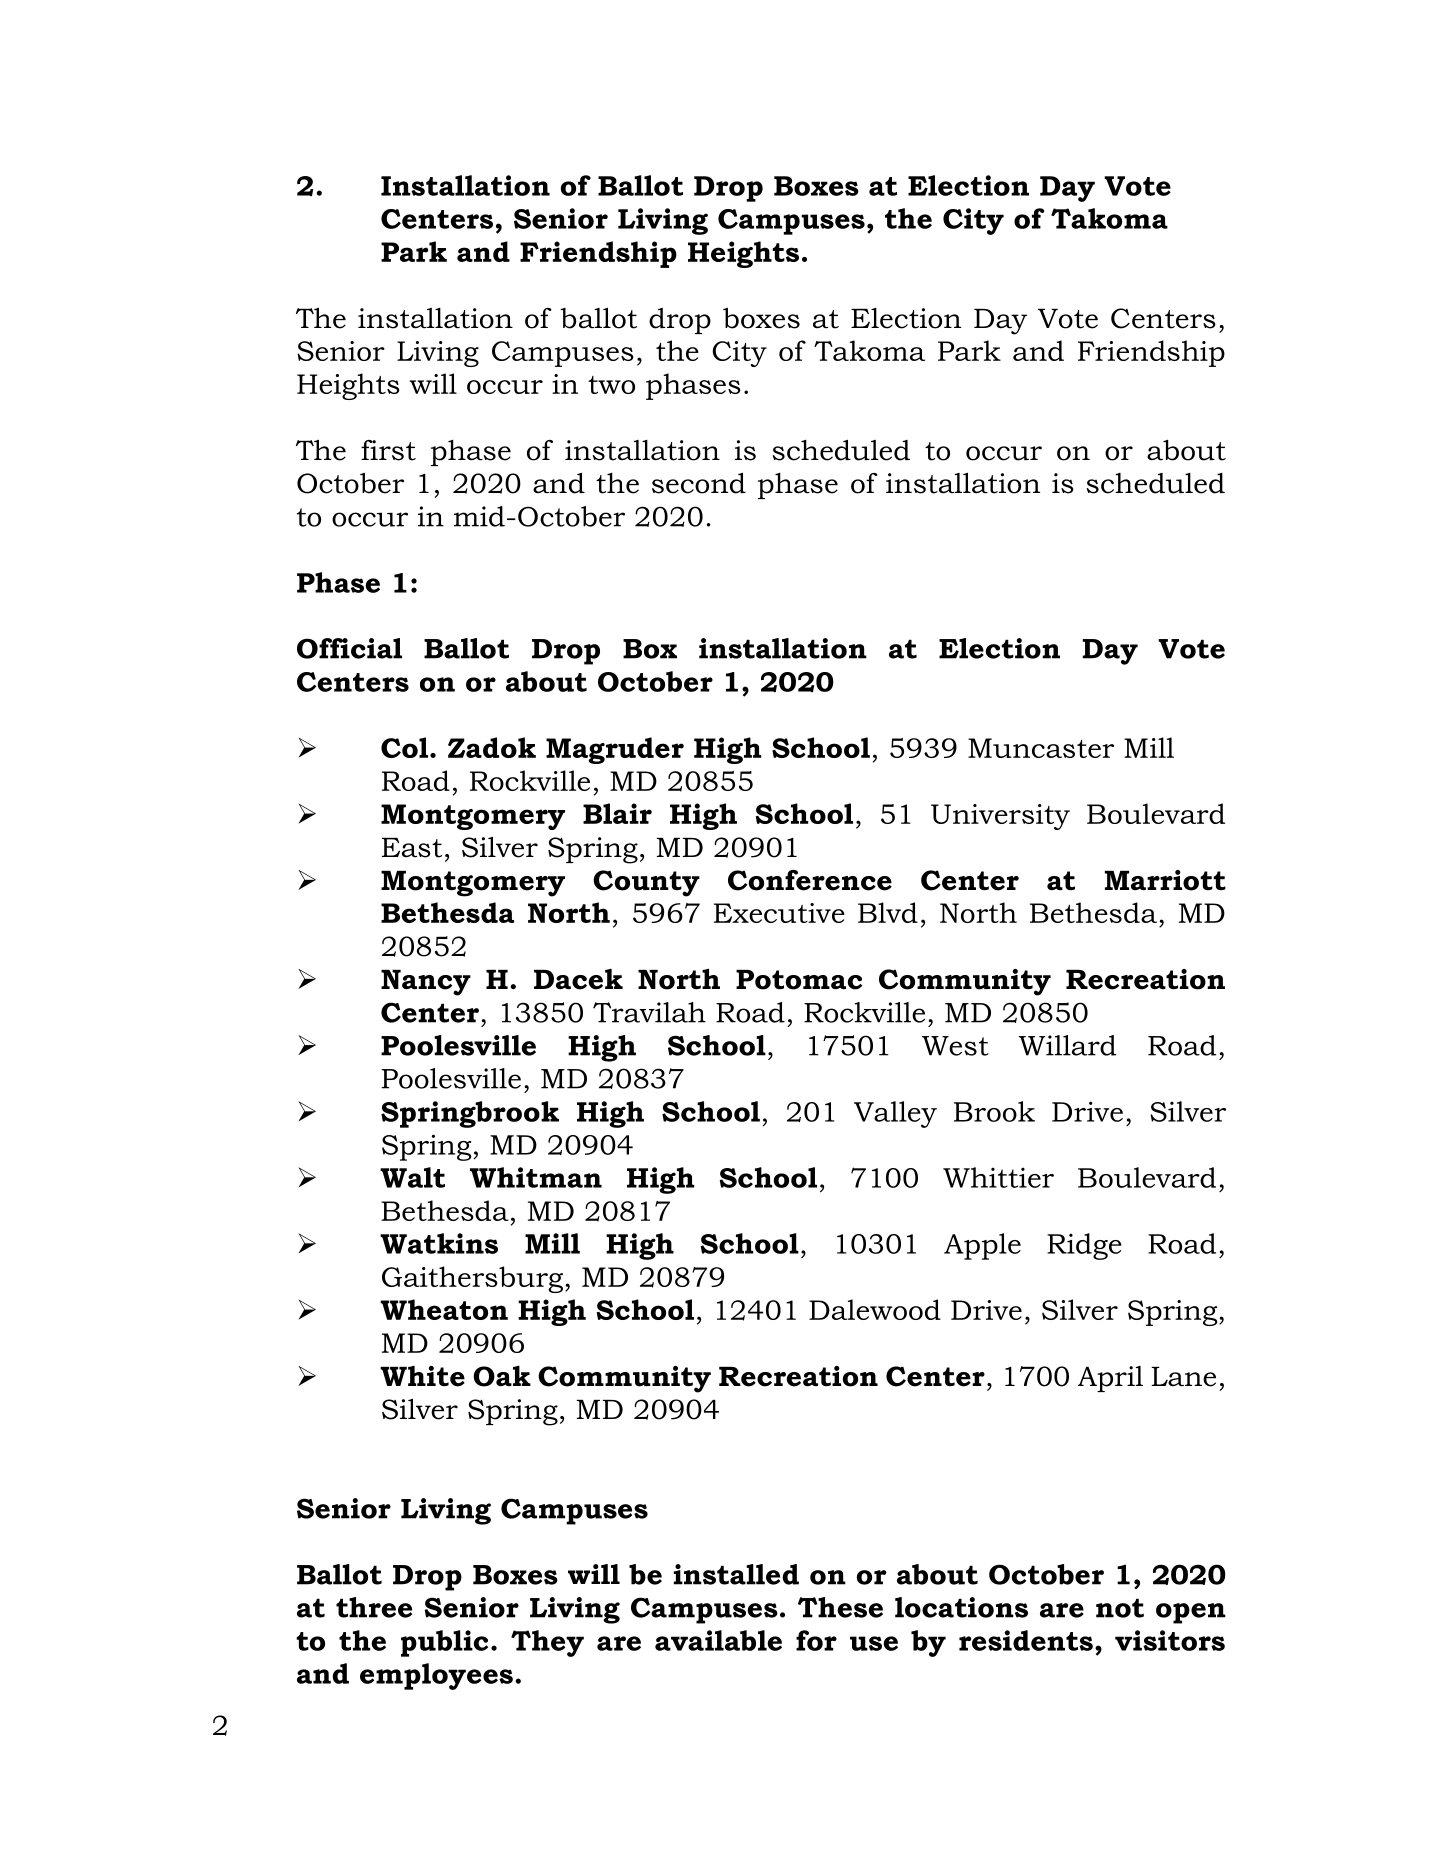 The width and height of the screenshot is (1437, 1859). Describe the element at coordinates (412, 848) in the screenshot. I see `East` at that location.
